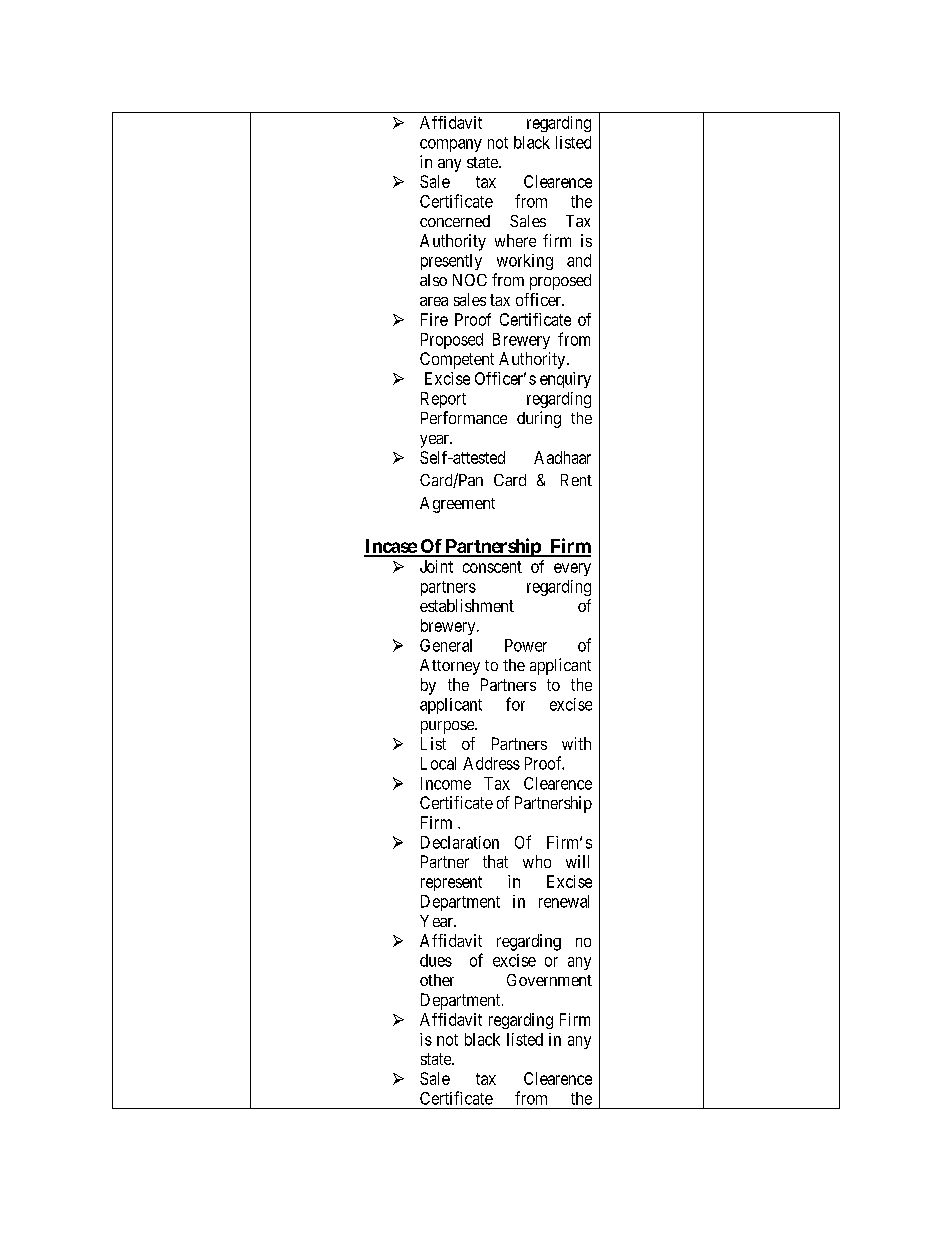  Describe the element at coordinates (446, 783) in the page. I see `Income` at that location.
